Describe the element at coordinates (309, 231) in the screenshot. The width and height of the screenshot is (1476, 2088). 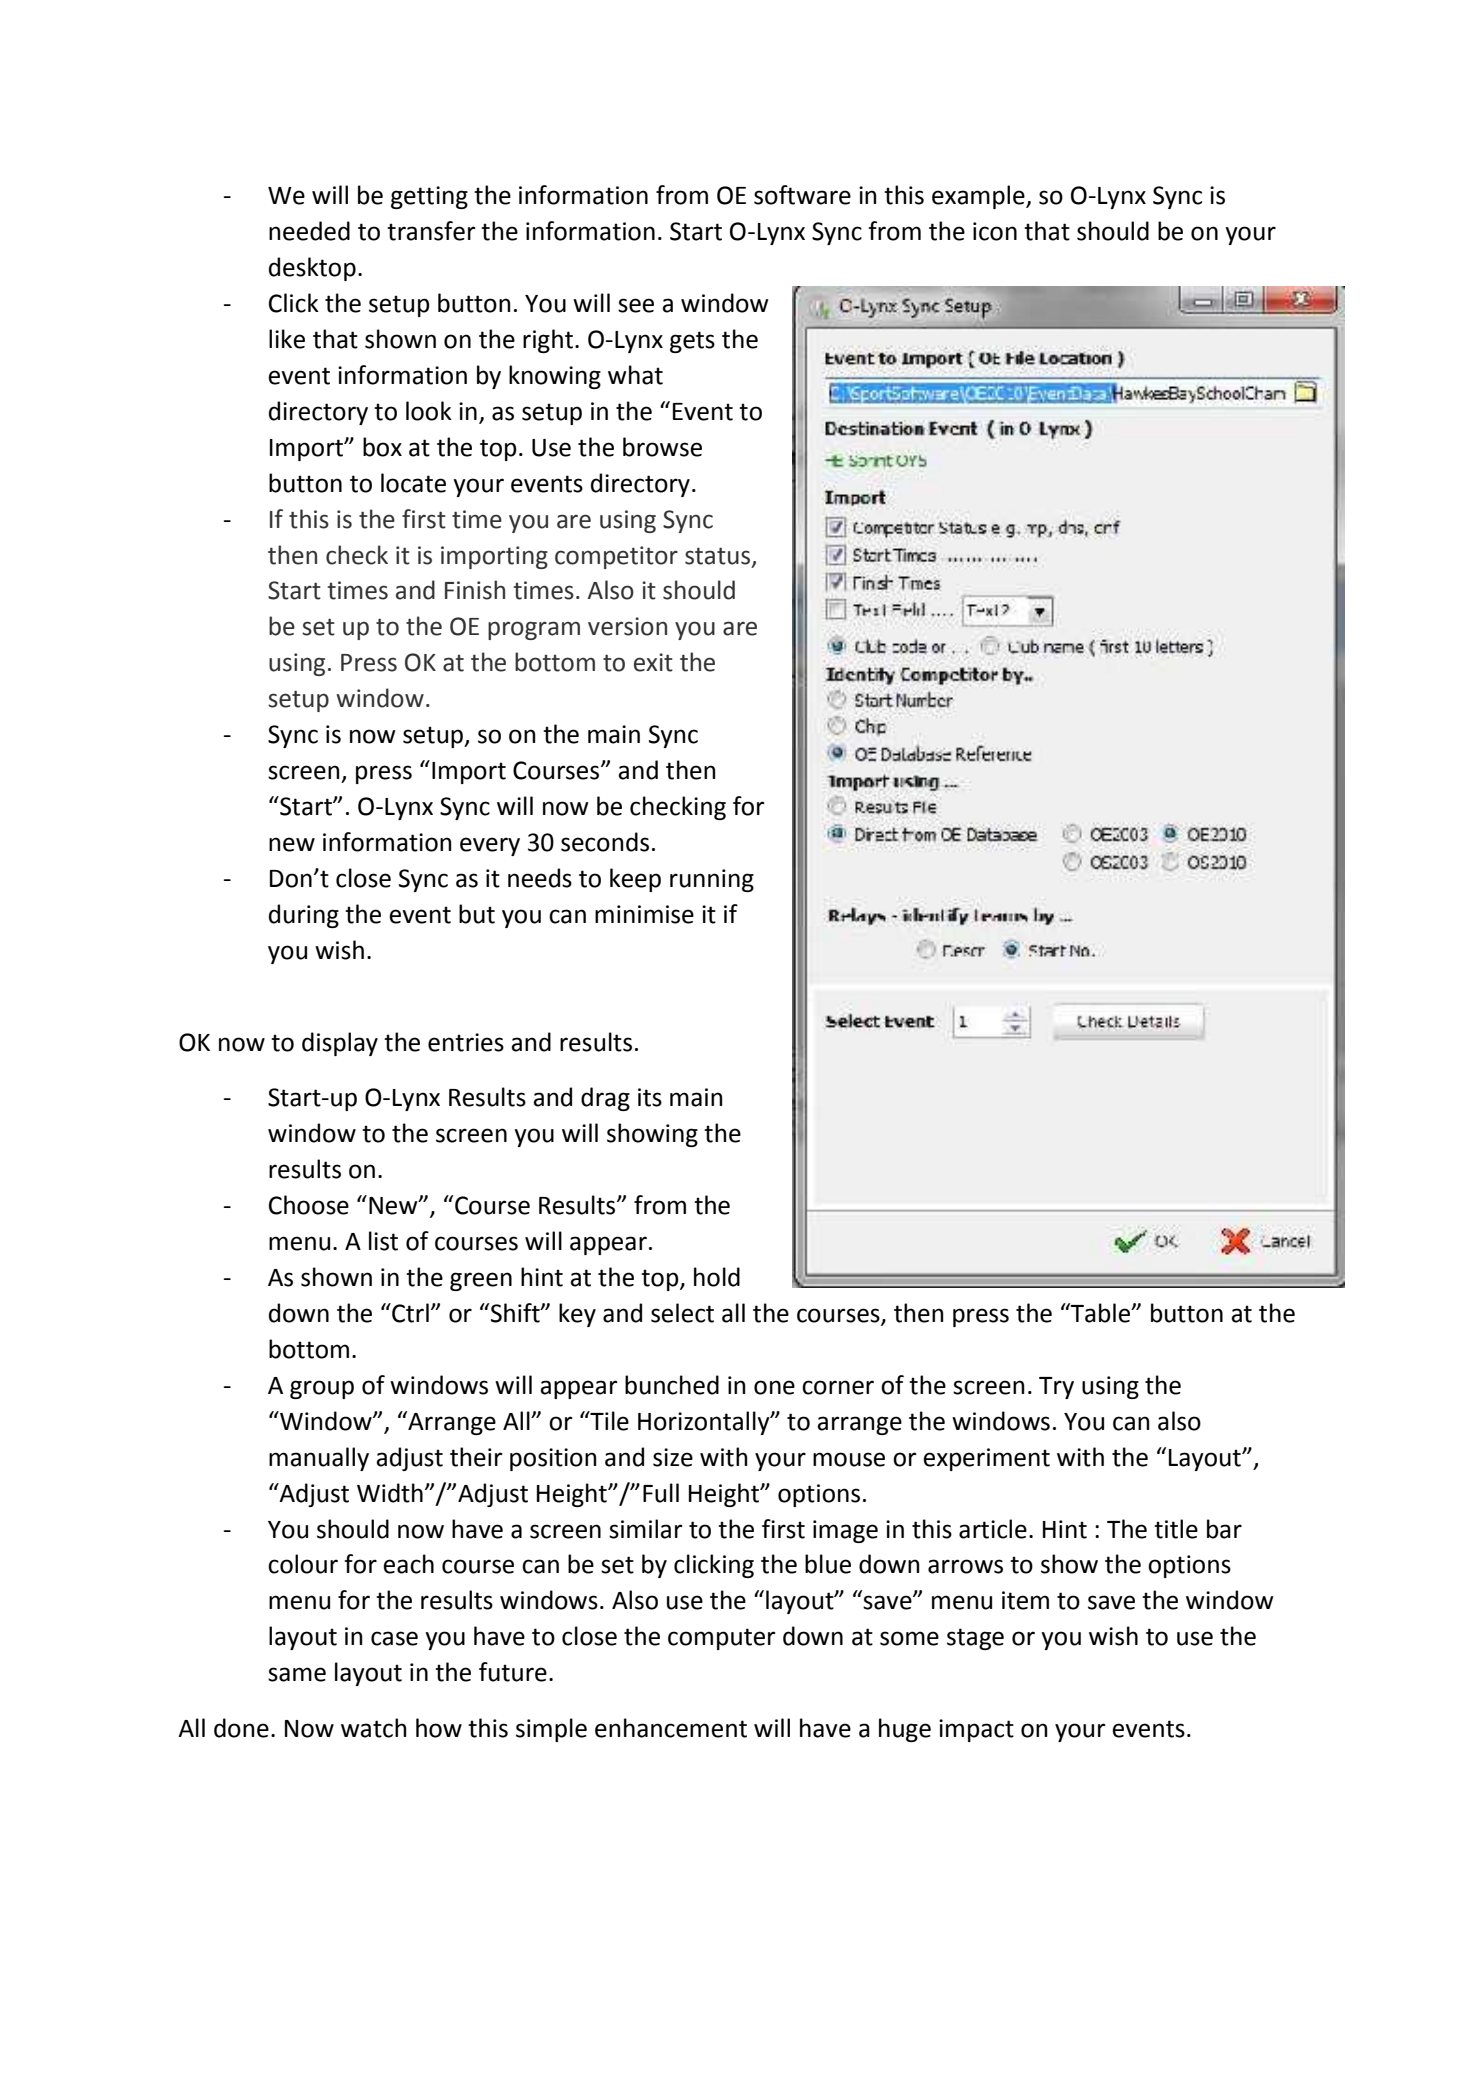
I see `needed` at that location.
